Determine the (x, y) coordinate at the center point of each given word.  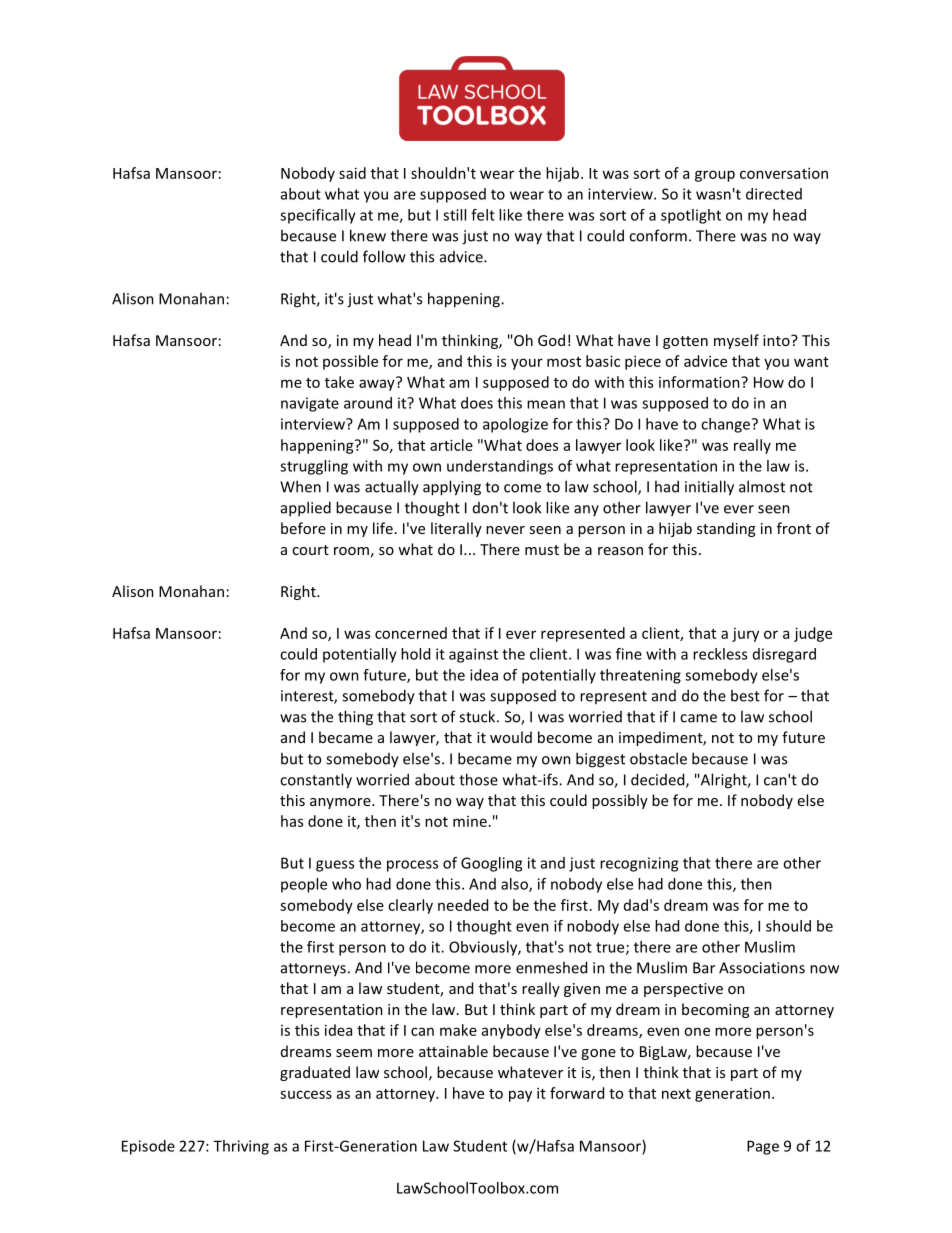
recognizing (639, 864)
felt (483, 215)
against (473, 655)
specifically (318, 216)
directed (774, 194)
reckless (720, 654)
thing (355, 718)
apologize (515, 425)
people (304, 885)
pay (520, 1096)
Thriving (241, 1147)
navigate (310, 404)
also (515, 885)
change (727, 425)
